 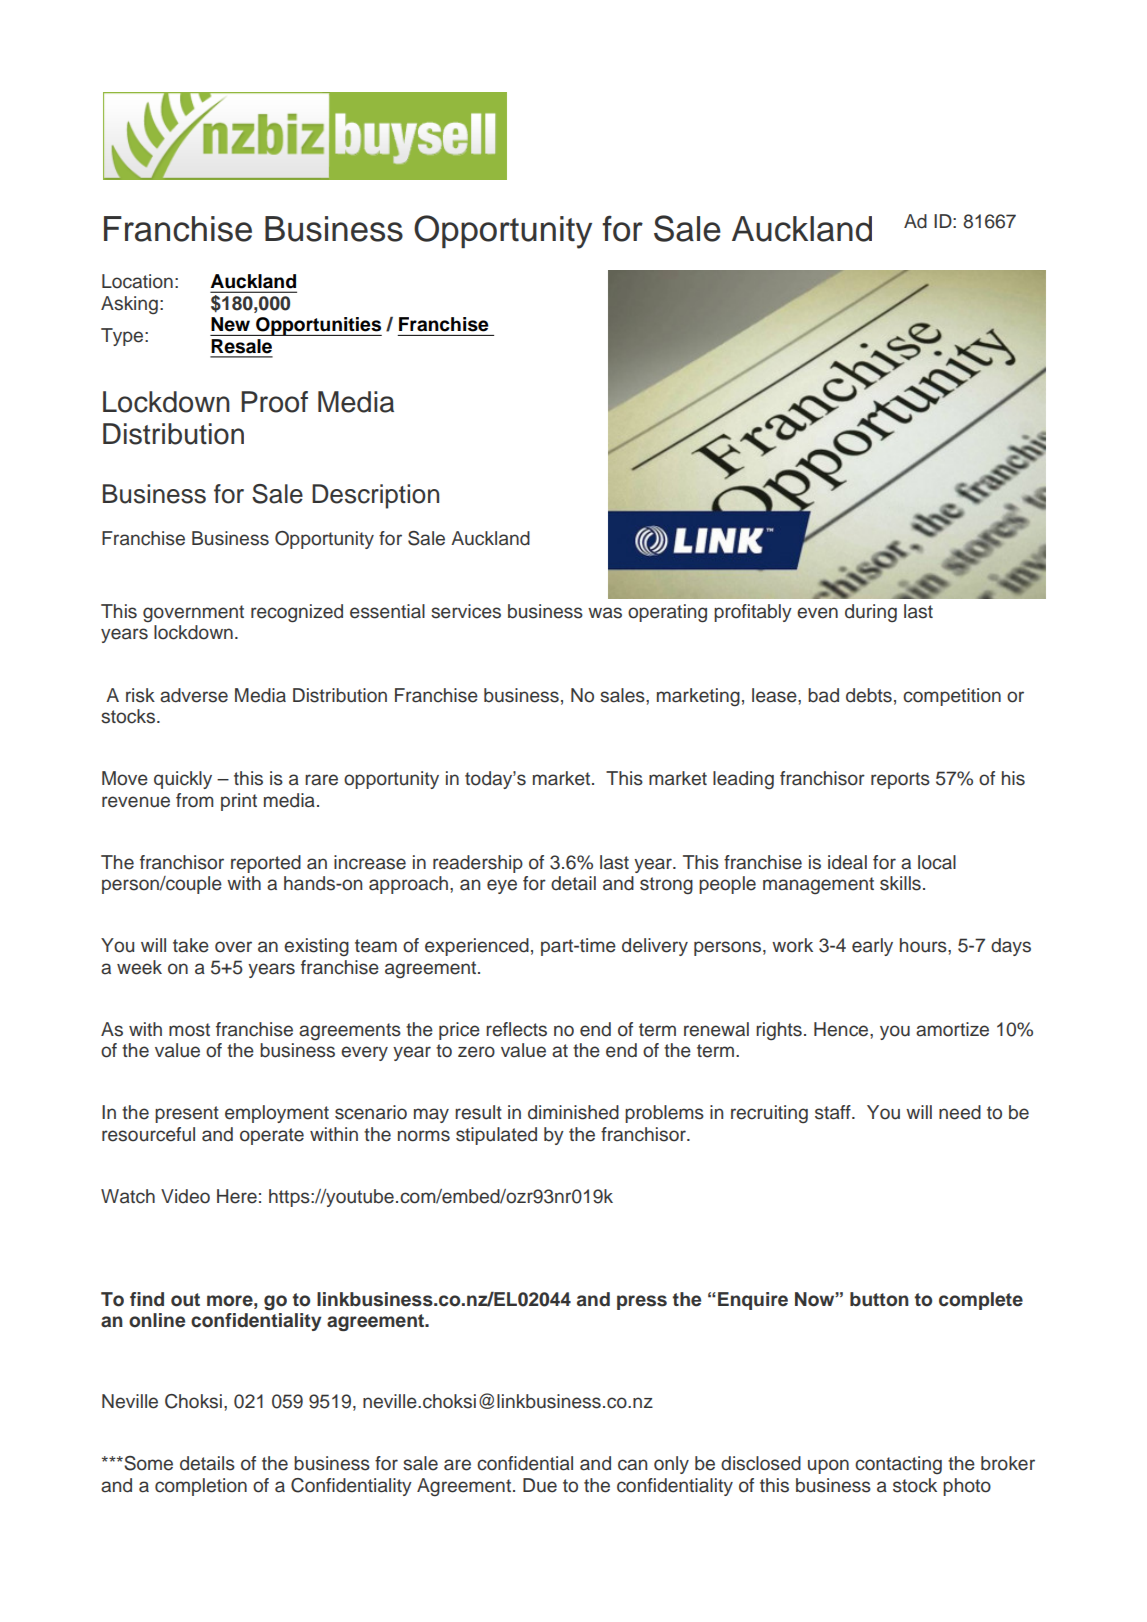 I want to click on reflects, so click(x=516, y=1029).
